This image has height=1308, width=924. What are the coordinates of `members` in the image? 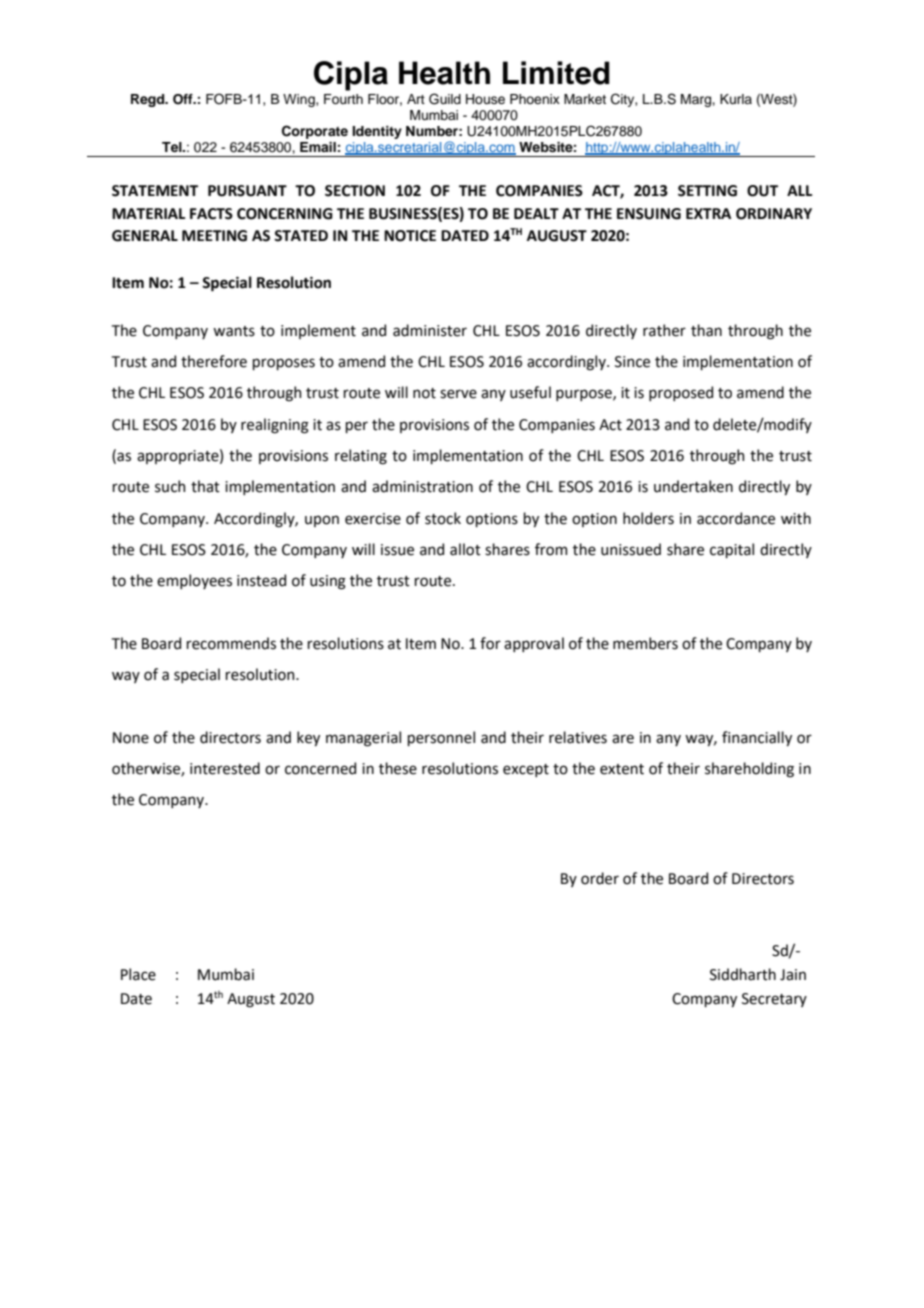 It's located at (645, 643).
